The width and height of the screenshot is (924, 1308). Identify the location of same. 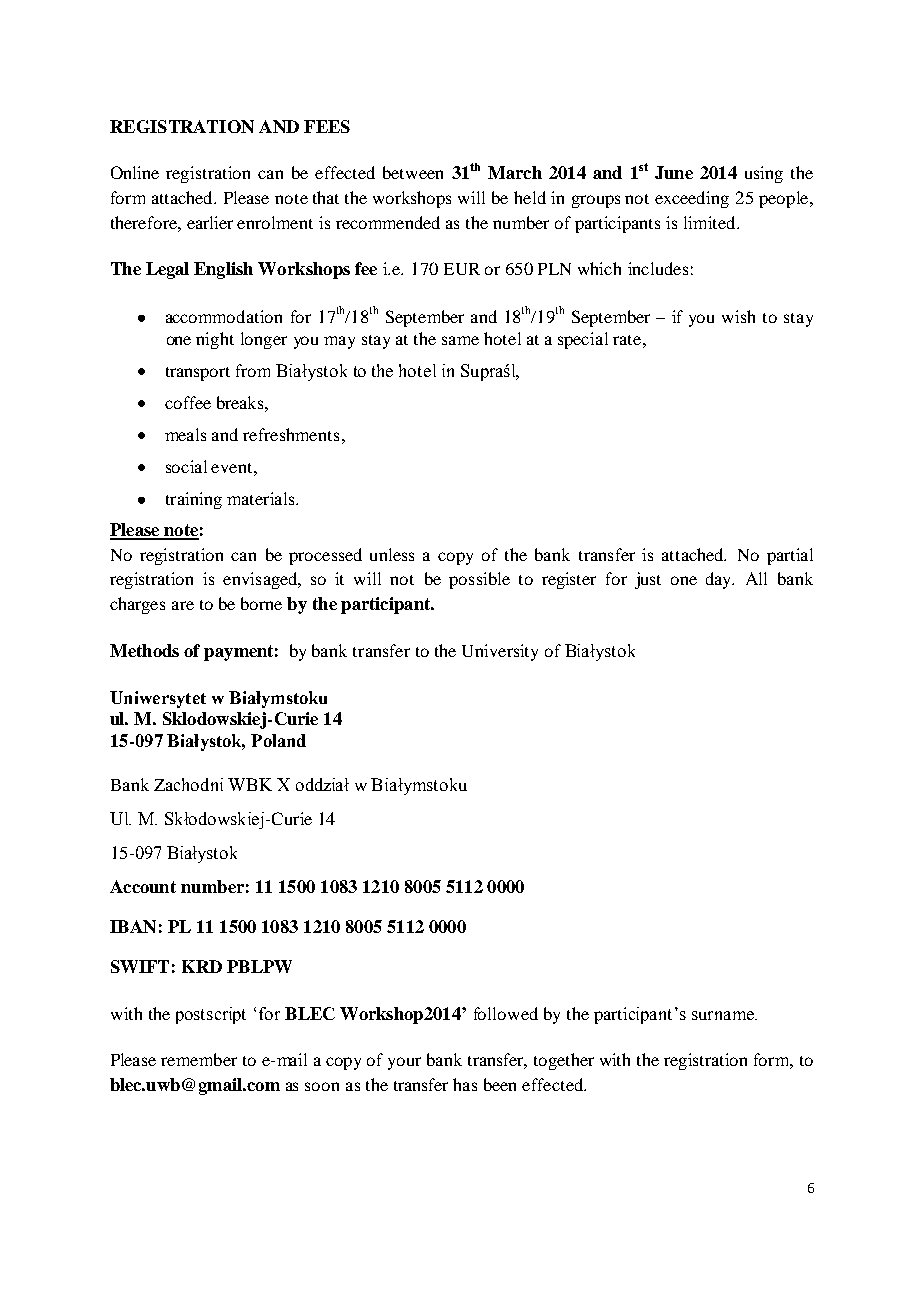
(460, 340).
